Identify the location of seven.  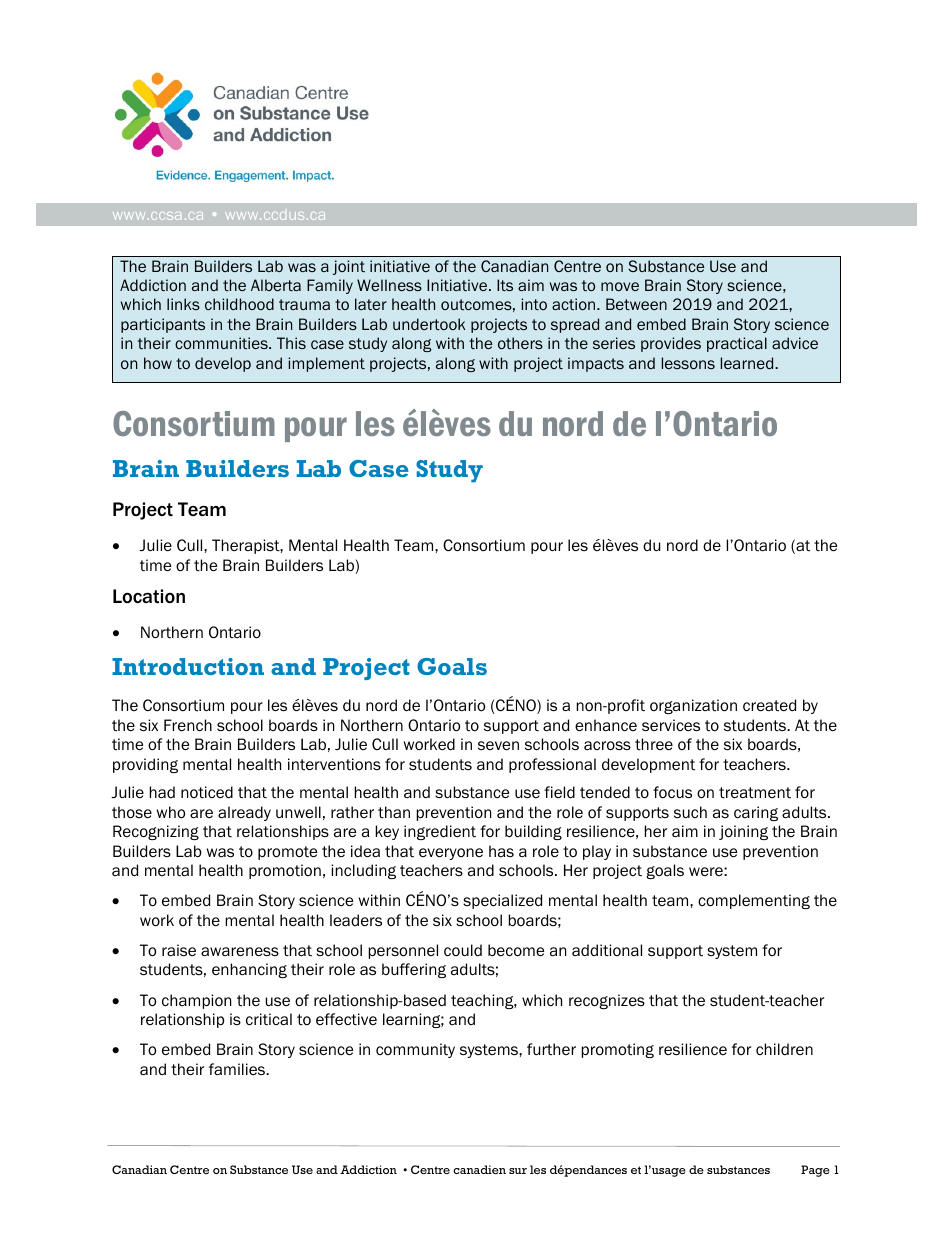
(498, 746).
